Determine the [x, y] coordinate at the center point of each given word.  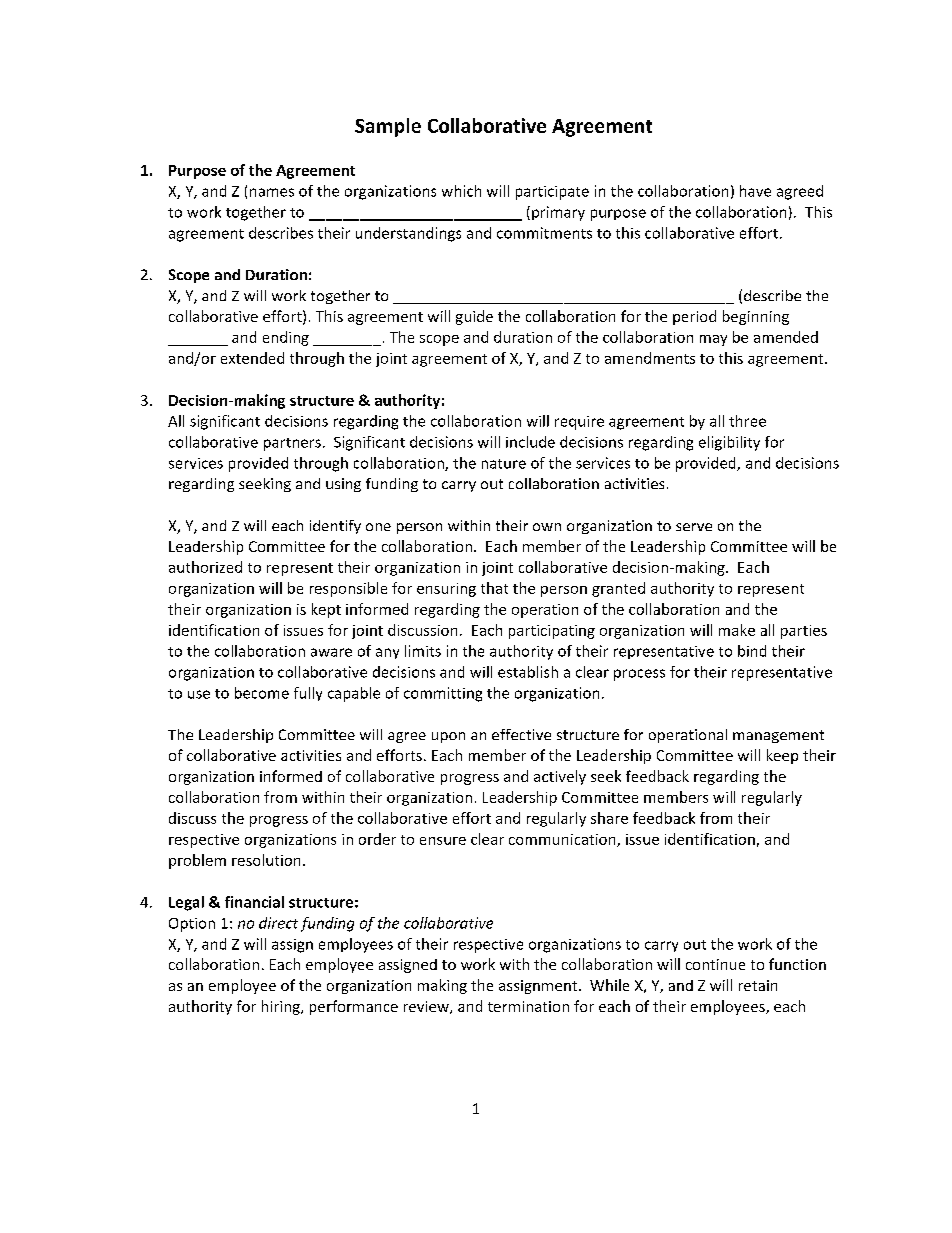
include [530, 442]
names [272, 192]
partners [292, 444]
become [262, 693]
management [778, 736]
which [461, 191]
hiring [282, 1007]
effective [521, 734]
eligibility [729, 443]
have [755, 191]
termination [528, 1006]
